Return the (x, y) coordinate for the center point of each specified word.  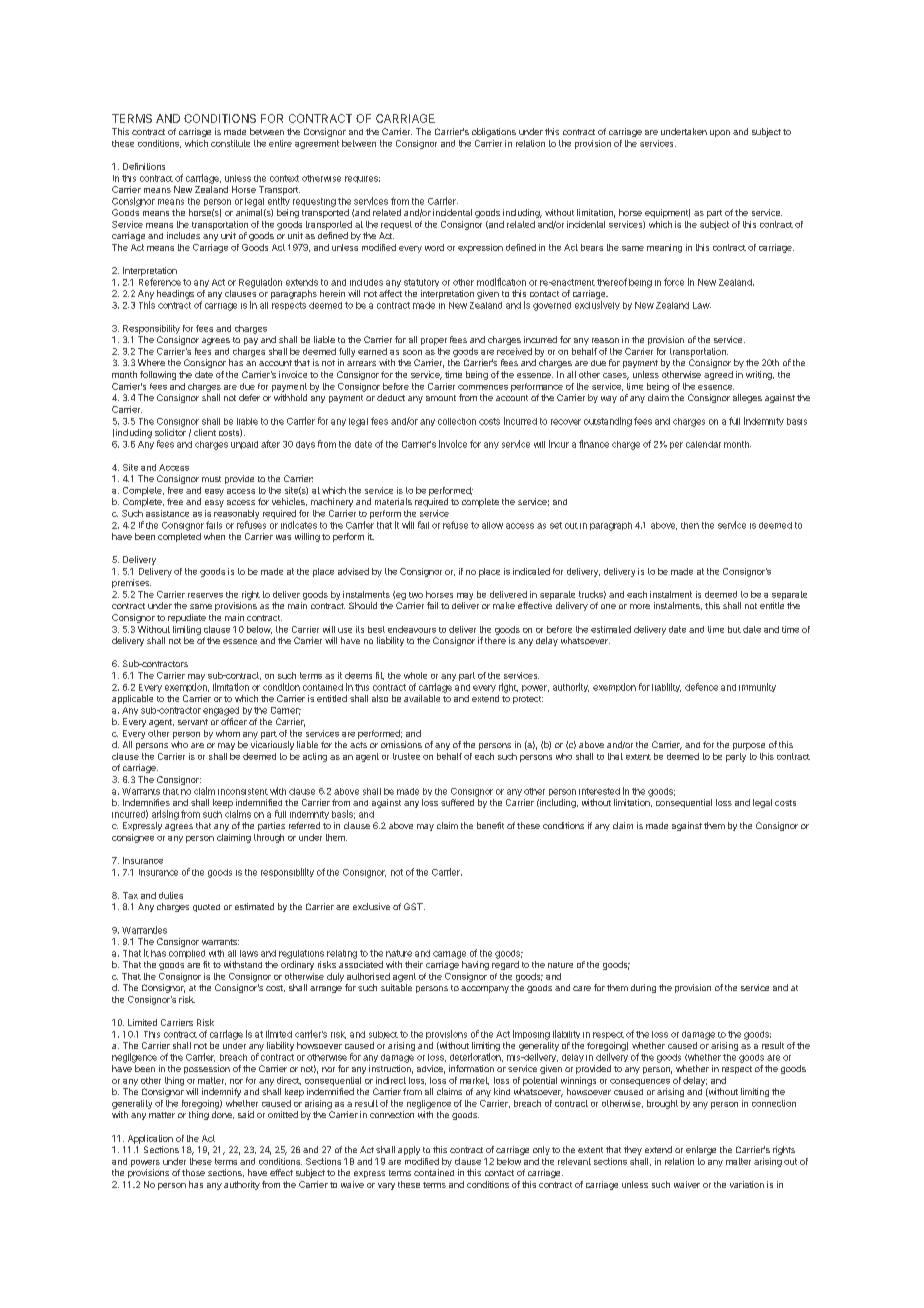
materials (393, 501)
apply (409, 1150)
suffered (457, 802)
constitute (230, 143)
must (211, 479)
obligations (494, 132)
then (690, 525)
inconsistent (243, 791)
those (193, 1172)
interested (599, 791)
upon (720, 133)
